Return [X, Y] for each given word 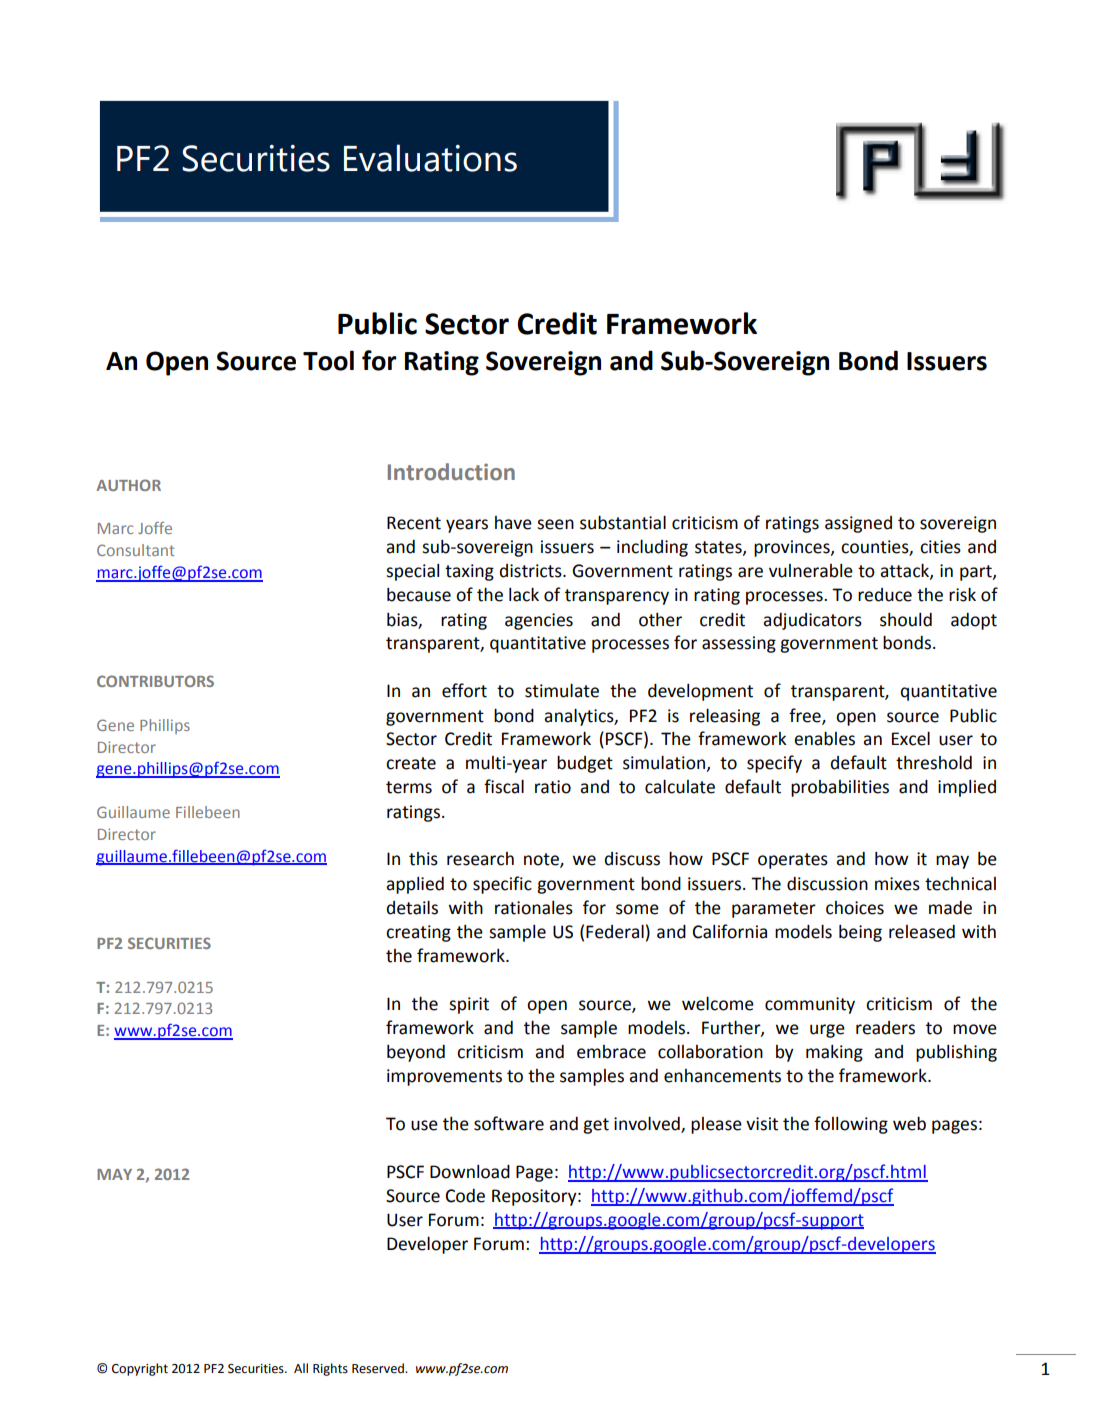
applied [415, 885]
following [851, 1125]
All [301, 1368]
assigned [858, 524]
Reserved [379, 1368]
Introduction [451, 472]
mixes [897, 884]
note [542, 860]
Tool [328, 360]
